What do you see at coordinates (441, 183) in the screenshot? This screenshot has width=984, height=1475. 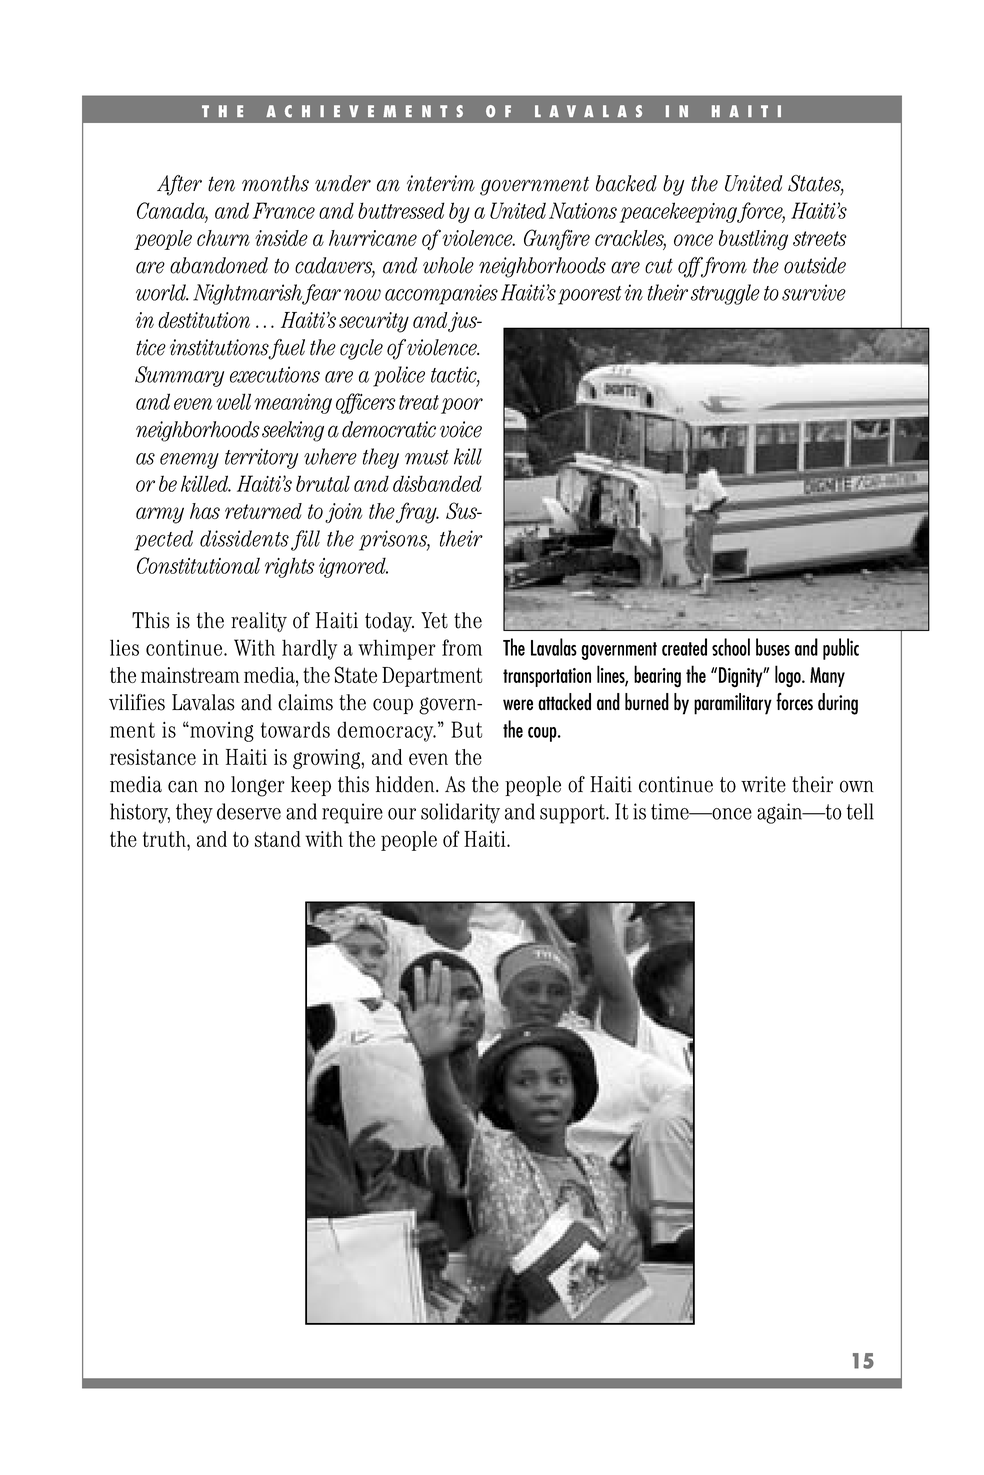 I see `interim` at bounding box center [441, 183].
